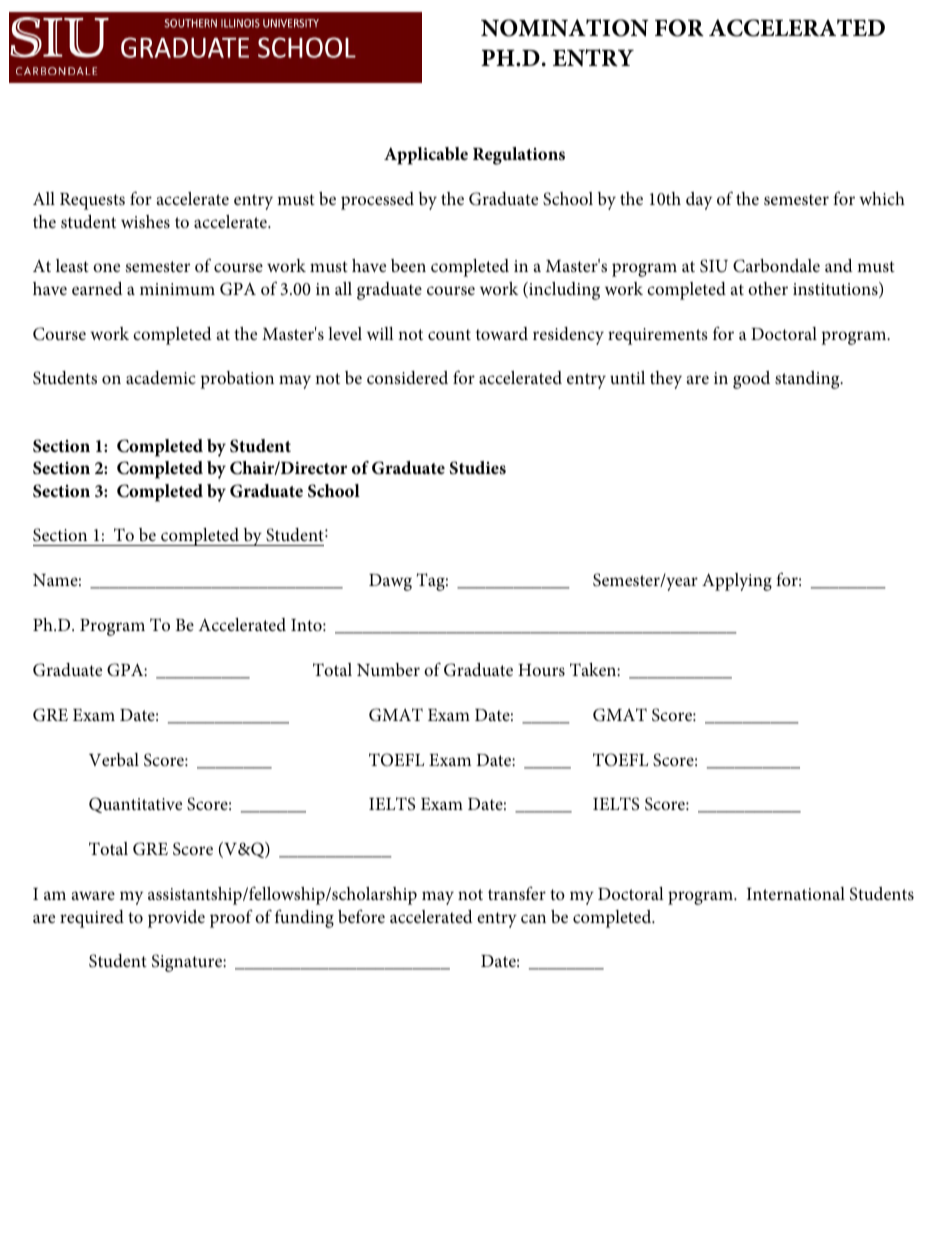 This page has height=1233, width=952. I want to click on Hours, so click(541, 670).
